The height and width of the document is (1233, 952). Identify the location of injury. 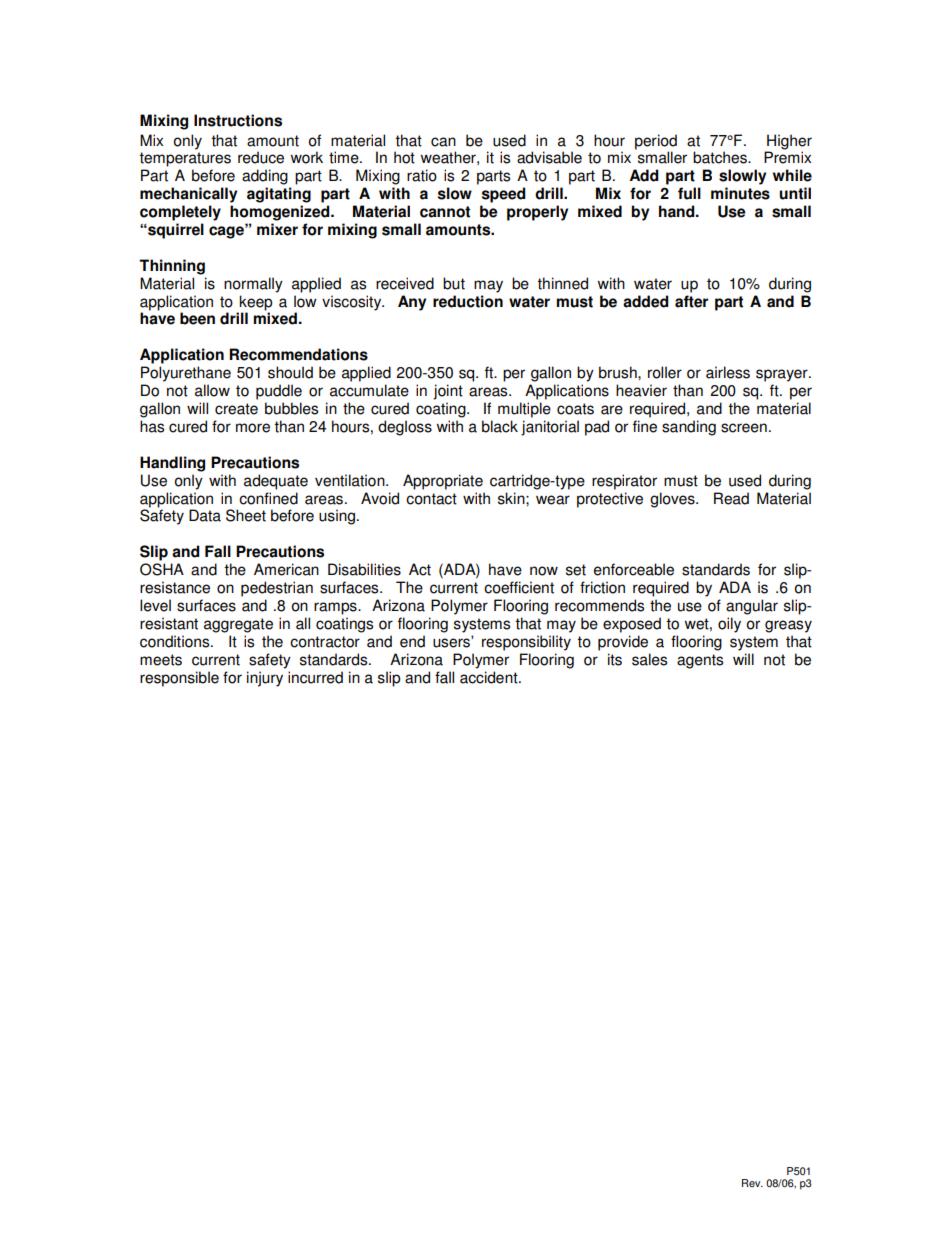
(265, 679).
